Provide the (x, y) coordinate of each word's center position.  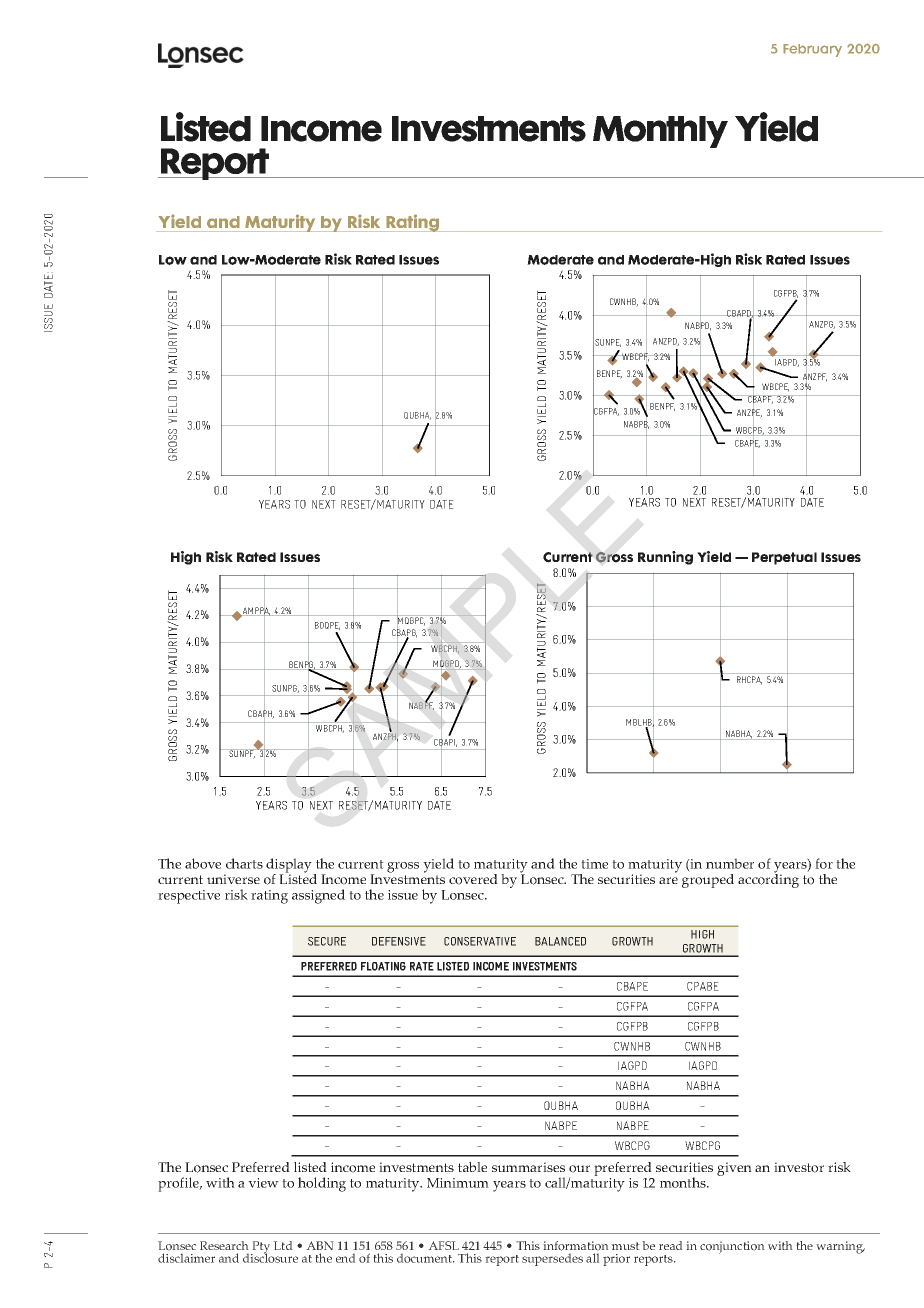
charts (244, 863)
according (768, 880)
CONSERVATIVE (480, 941)
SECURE (327, 941)
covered (473, 879)
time (594, 864)
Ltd (283, 1245)
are (668, 880)
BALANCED (560, 941)
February (812, 50)
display (290, 866)
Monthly (660, 132)
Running (665, 558)
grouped (708, 881)
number (730, 863)
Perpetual (784, 558)
